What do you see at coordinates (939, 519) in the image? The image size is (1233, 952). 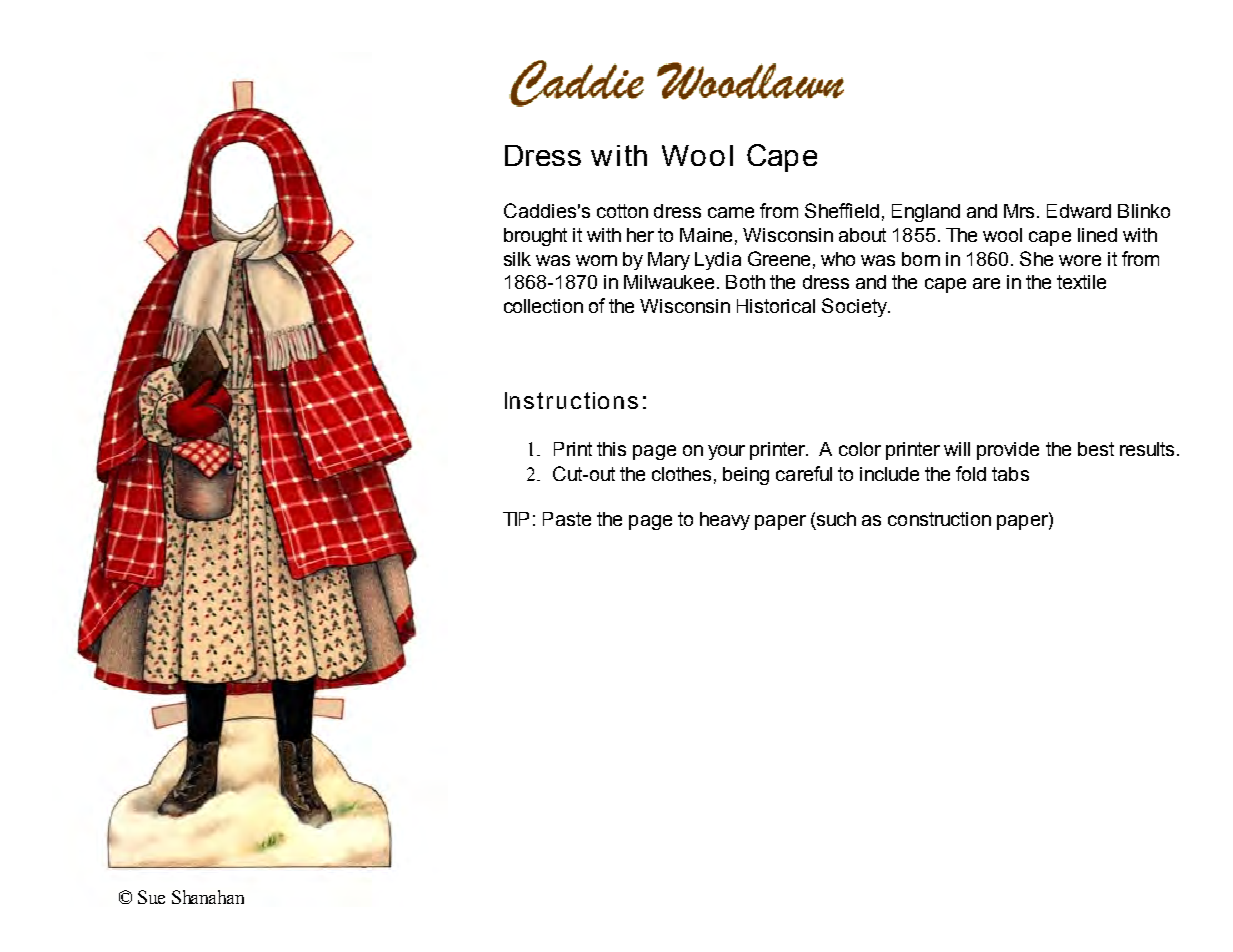 I see `construction` at bounding box center [939, 519].
